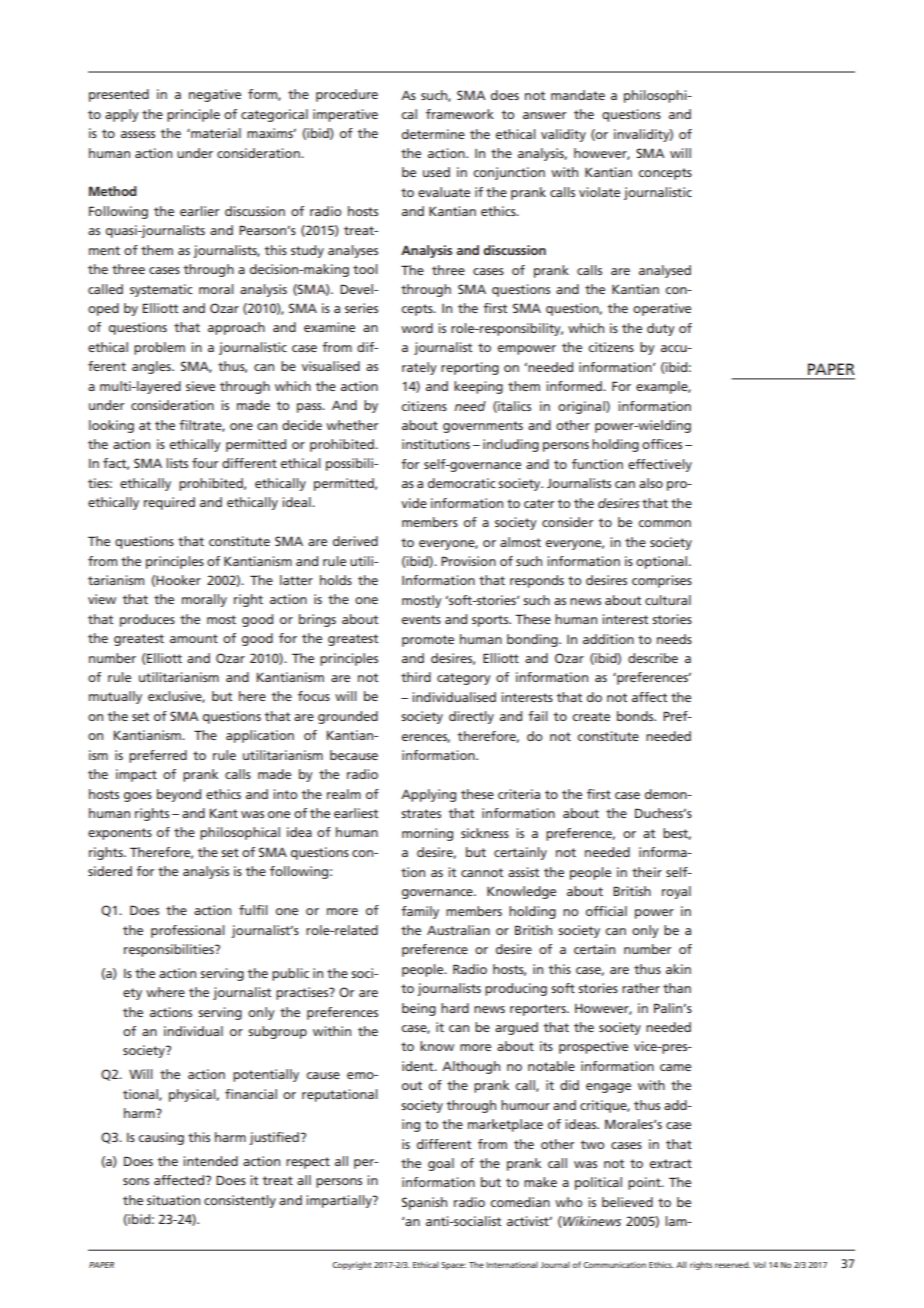 This screenshot has width=924, height=1308. What do you see at coordinates (417, 328) in the screenshot?
I see `word` at bounding box center [417, 328].
